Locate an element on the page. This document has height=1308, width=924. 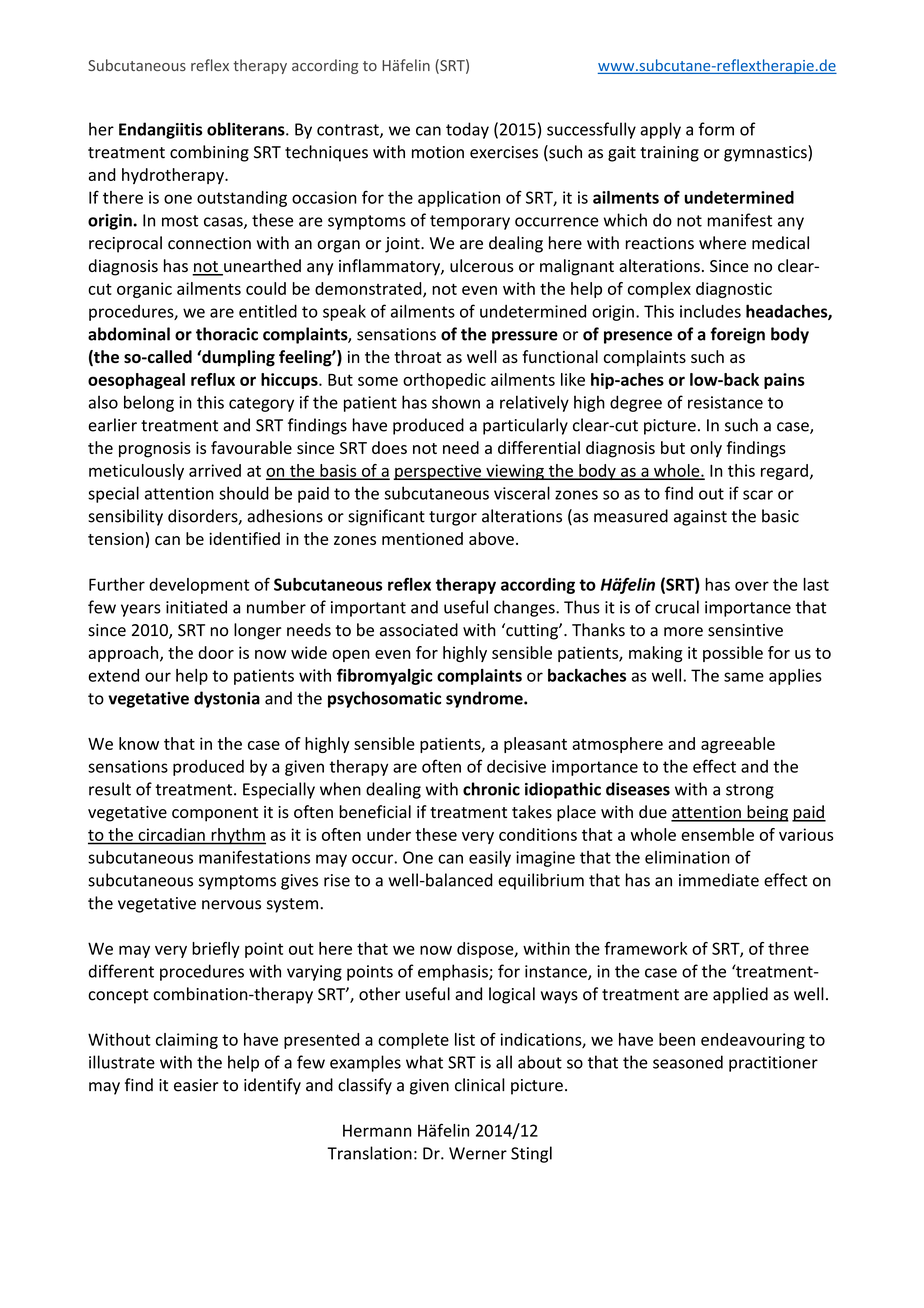
against is located at coordinates (700, 518).
